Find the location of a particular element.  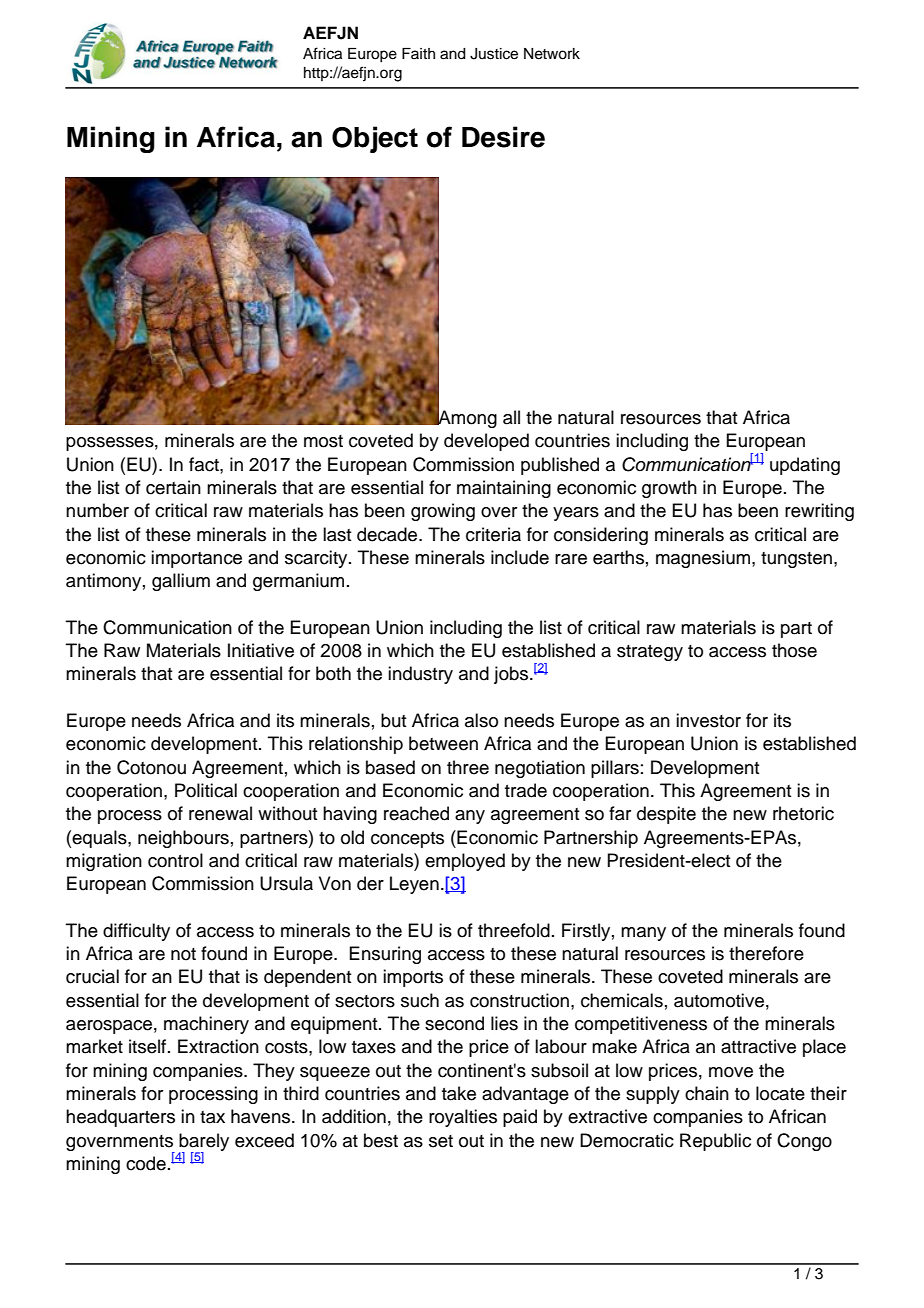

magnesium is located at coordinates (704, 559).
